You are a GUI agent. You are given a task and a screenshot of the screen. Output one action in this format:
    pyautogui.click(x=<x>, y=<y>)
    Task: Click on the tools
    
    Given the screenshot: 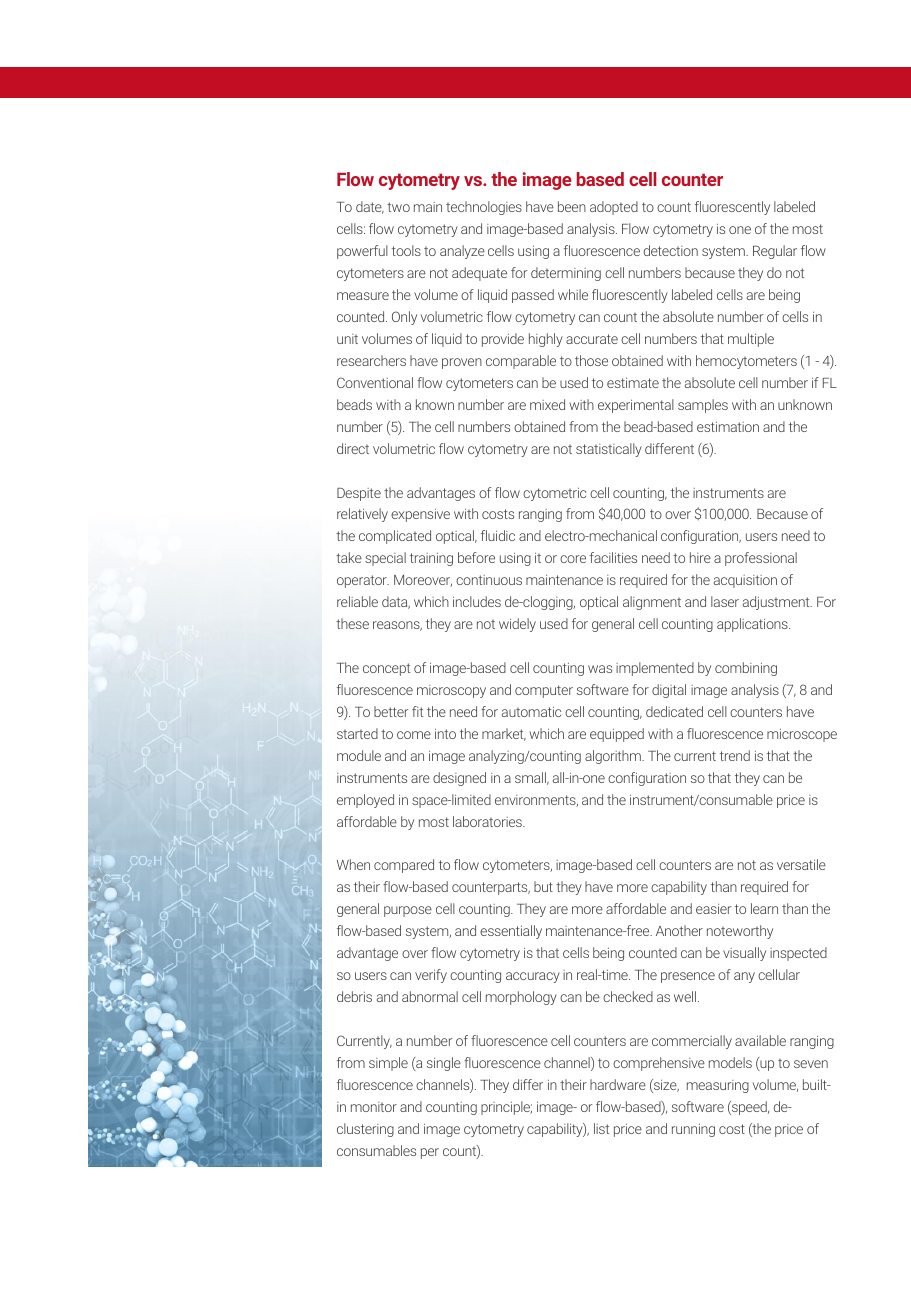 What is the action you would take?
    pyautogui.click(x=406, y=250)
